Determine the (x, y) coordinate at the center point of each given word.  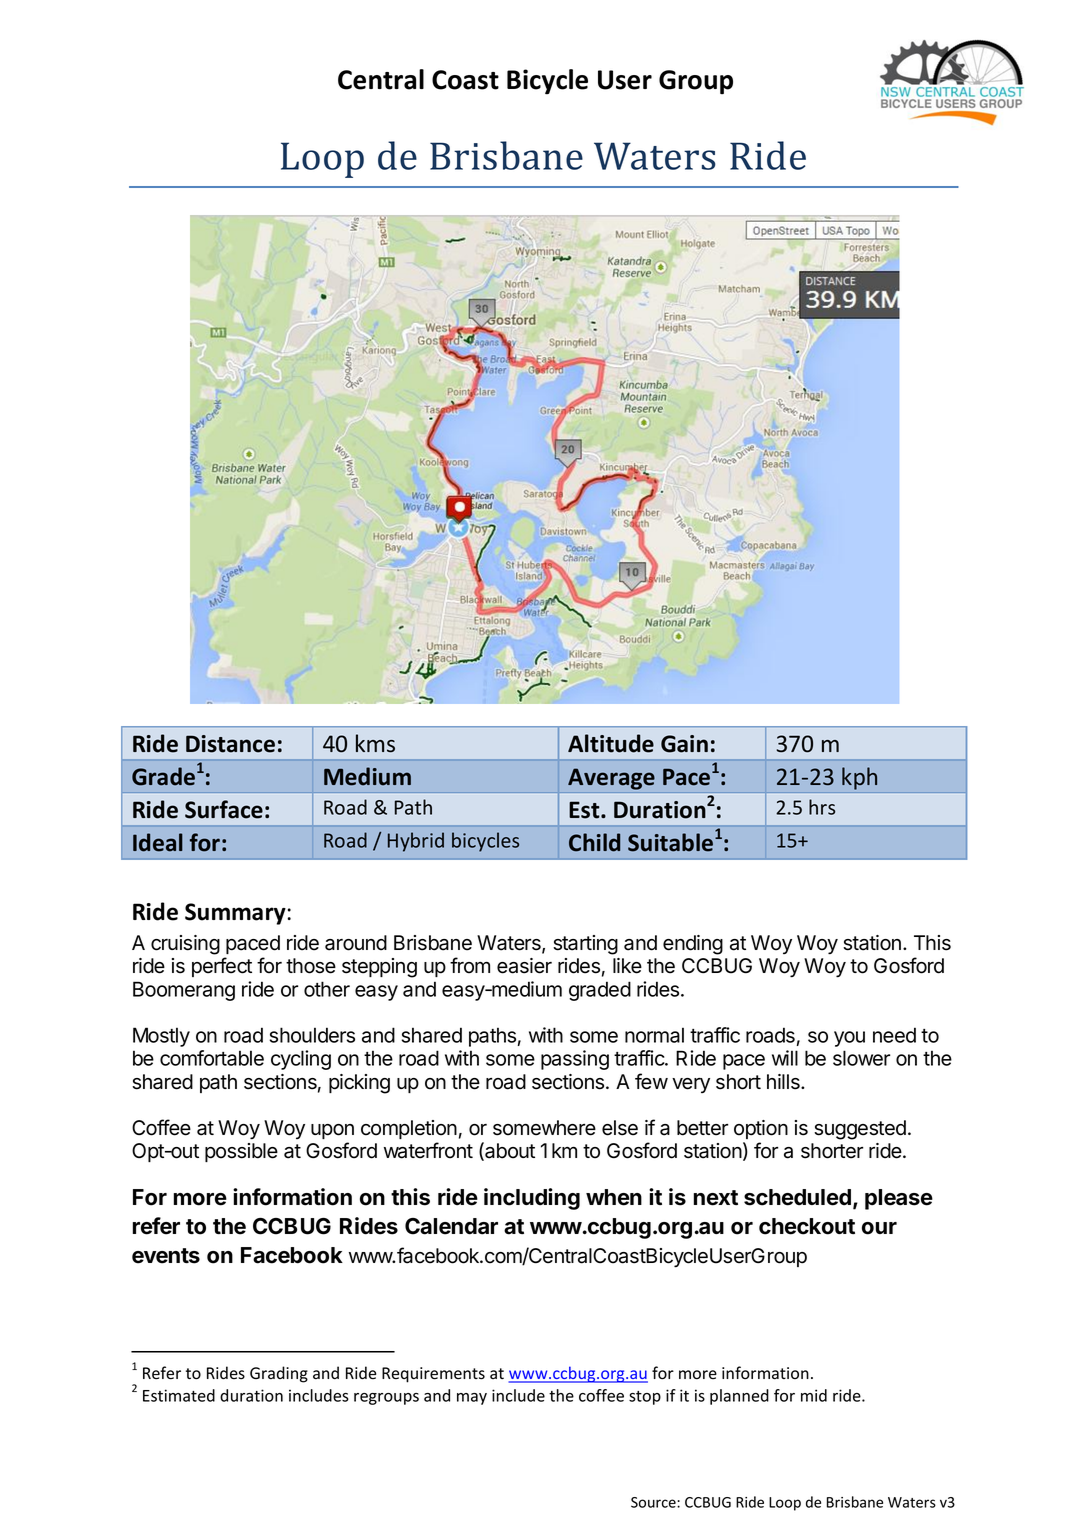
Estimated (179, 1395)
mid (814, 1395)
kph (859, 778)
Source (654, 1502)
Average (611, 779)
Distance (230, 744)
